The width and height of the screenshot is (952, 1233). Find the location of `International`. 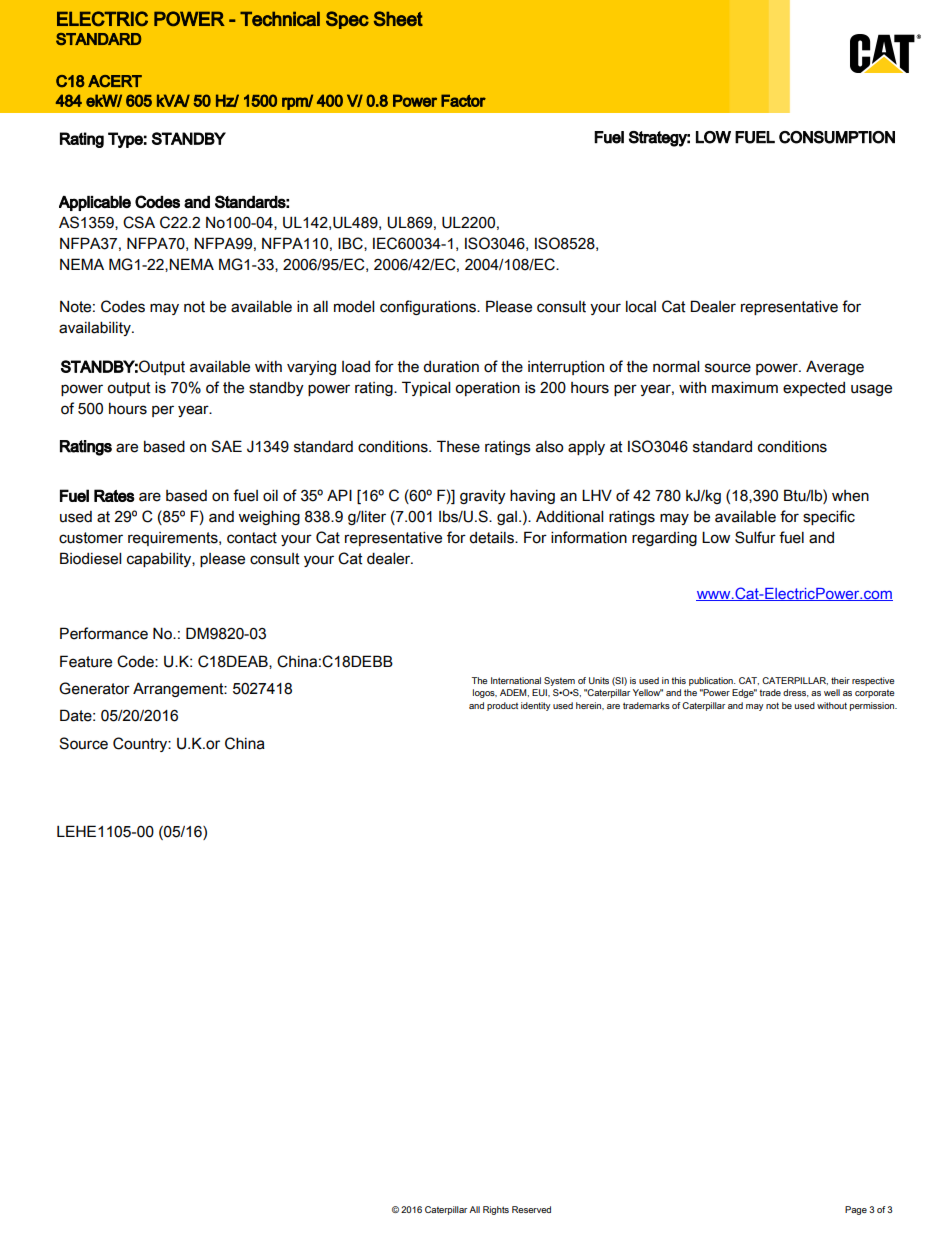

International is located at coordinates (516, 680).
